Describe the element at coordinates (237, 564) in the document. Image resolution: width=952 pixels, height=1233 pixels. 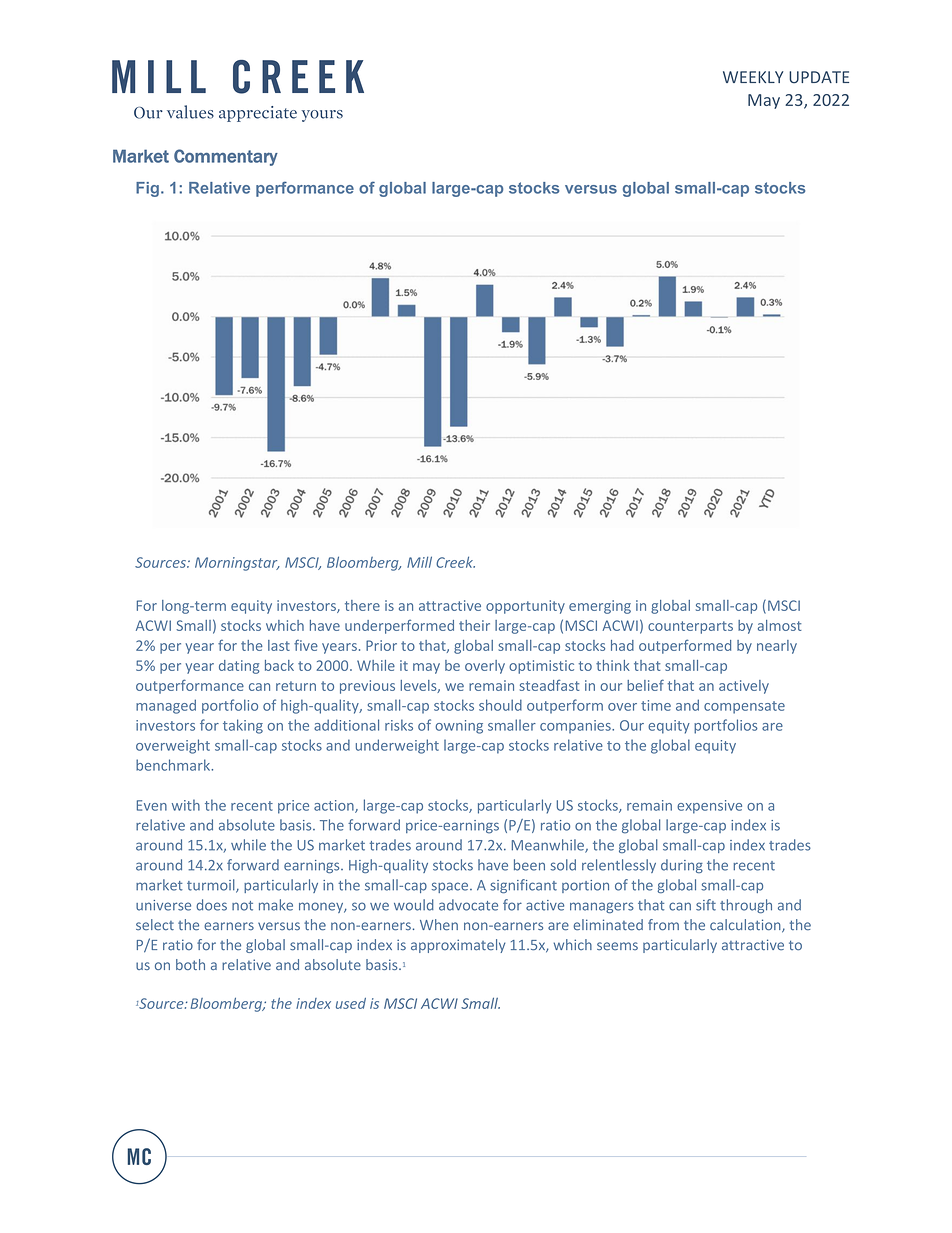
I see `Morningstar` at that location.
